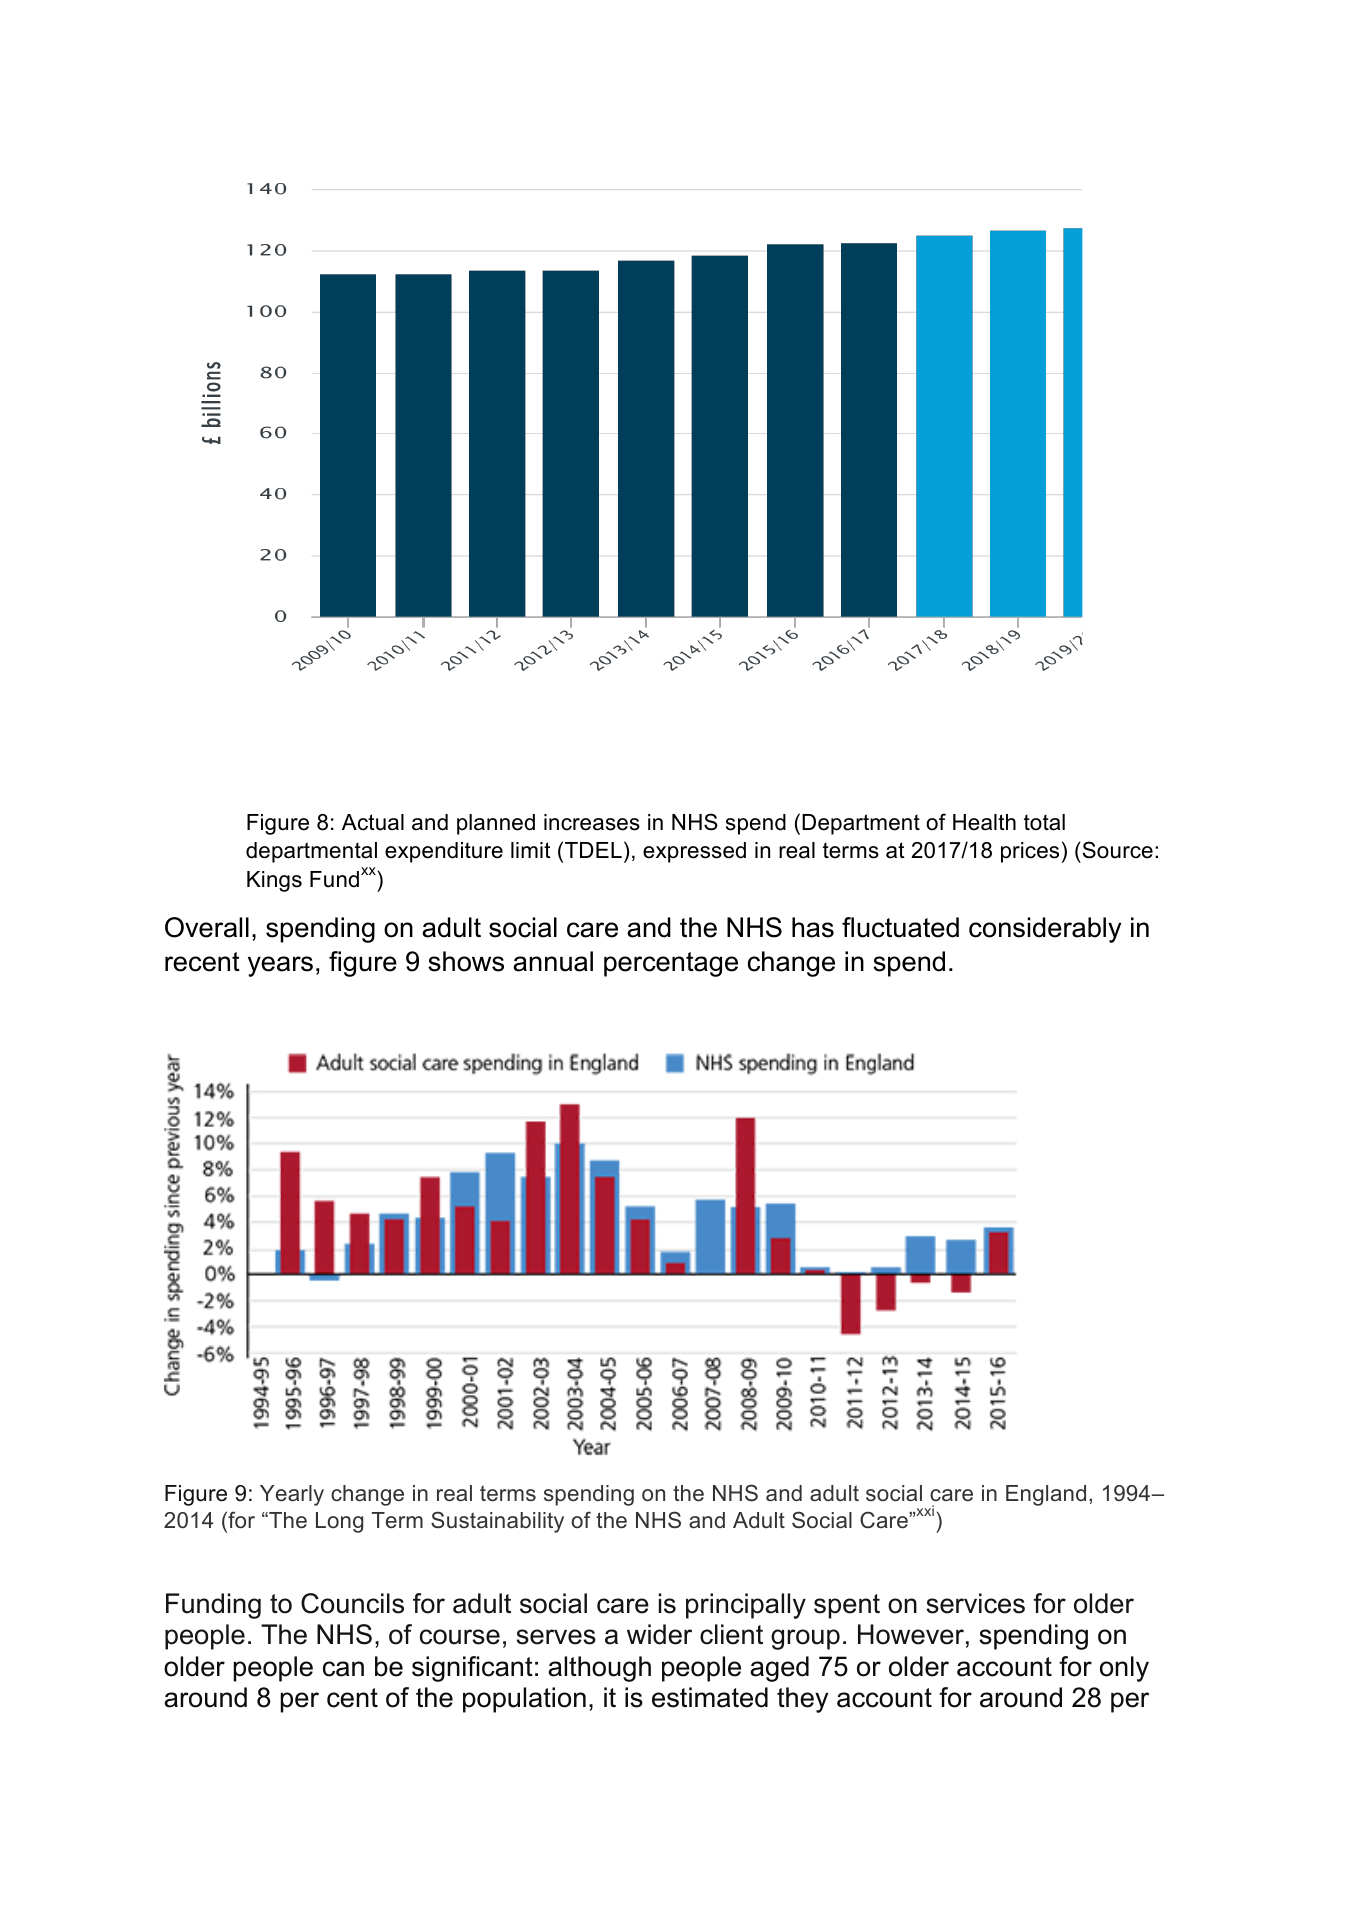 The height and width of the image is (1916, 1354). I want to click on Sustainability, so click(497, 1522).
